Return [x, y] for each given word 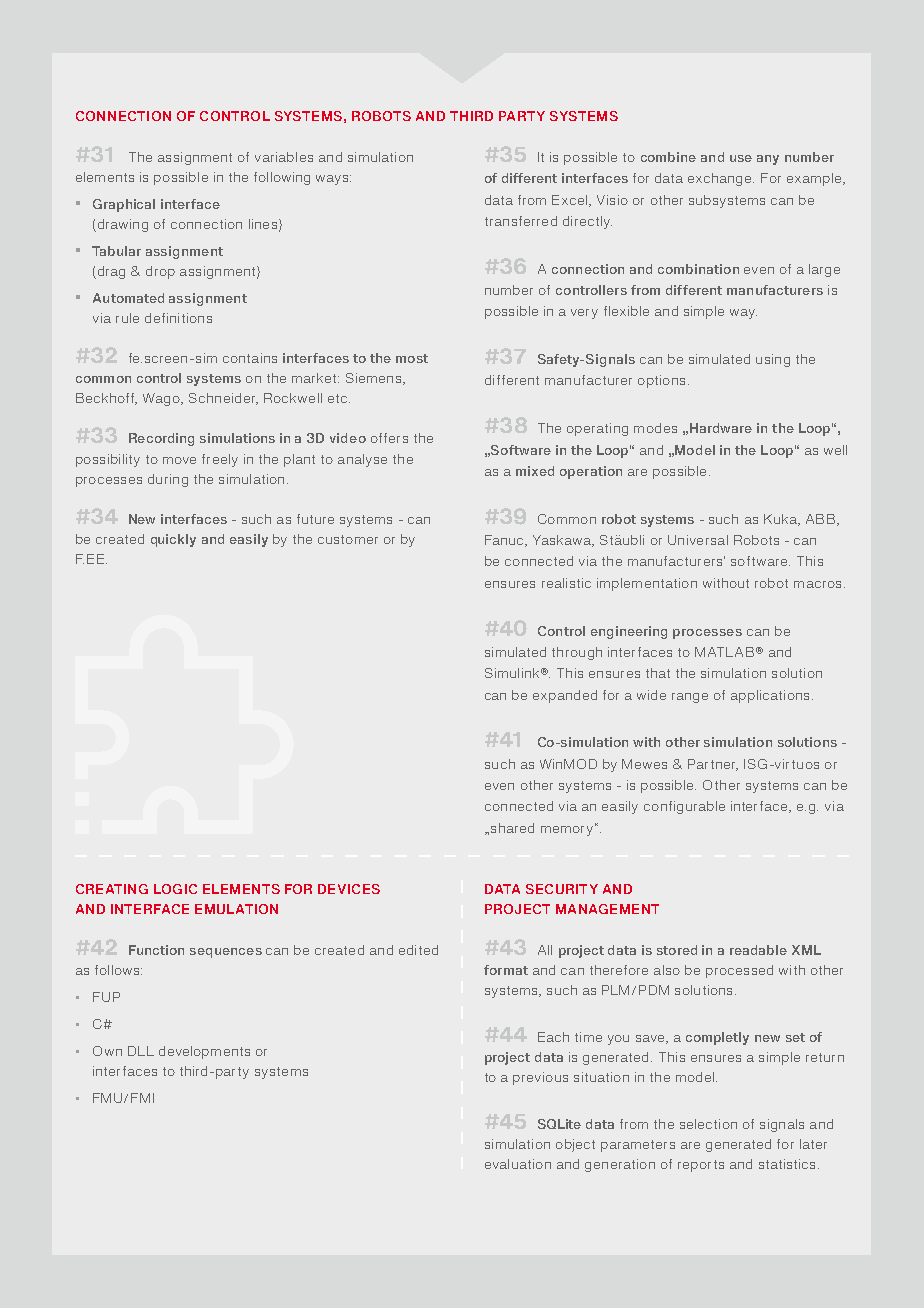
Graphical [124, 205]
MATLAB [724, 652]
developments [204, 1052]
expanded [565, 696]
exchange [721, 179]
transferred [521, 221]
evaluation [518, 1164]
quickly [173, 540]
